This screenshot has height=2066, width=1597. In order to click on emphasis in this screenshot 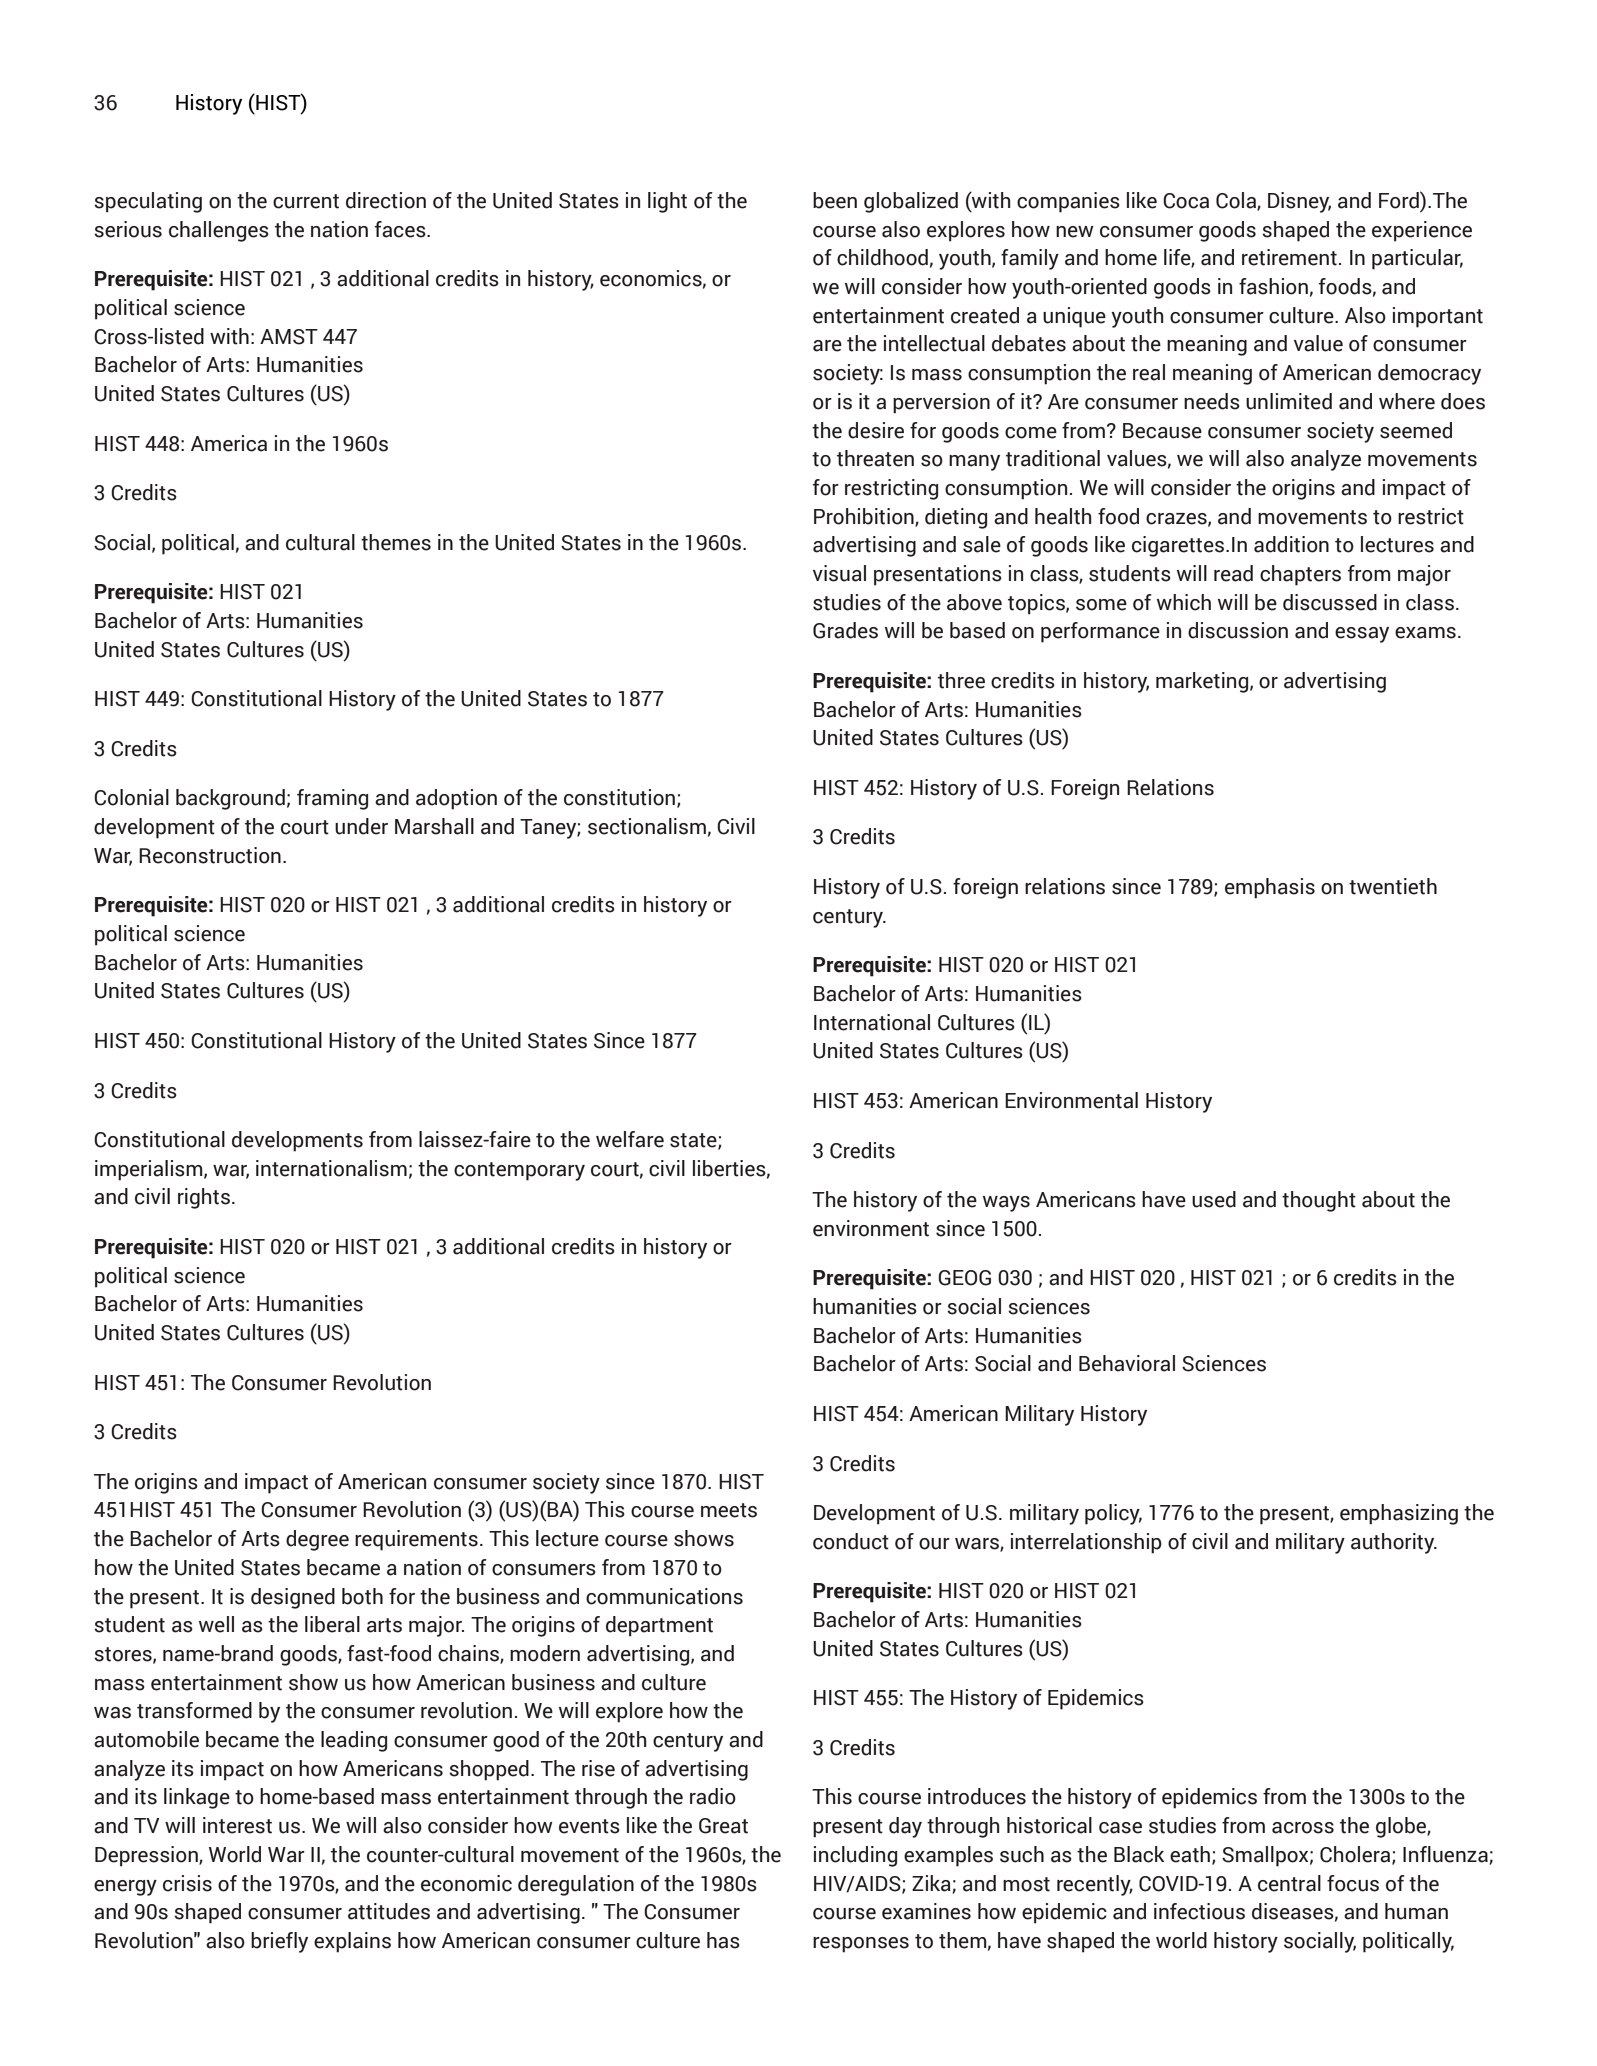, I will do `click(1270, 888)`.
